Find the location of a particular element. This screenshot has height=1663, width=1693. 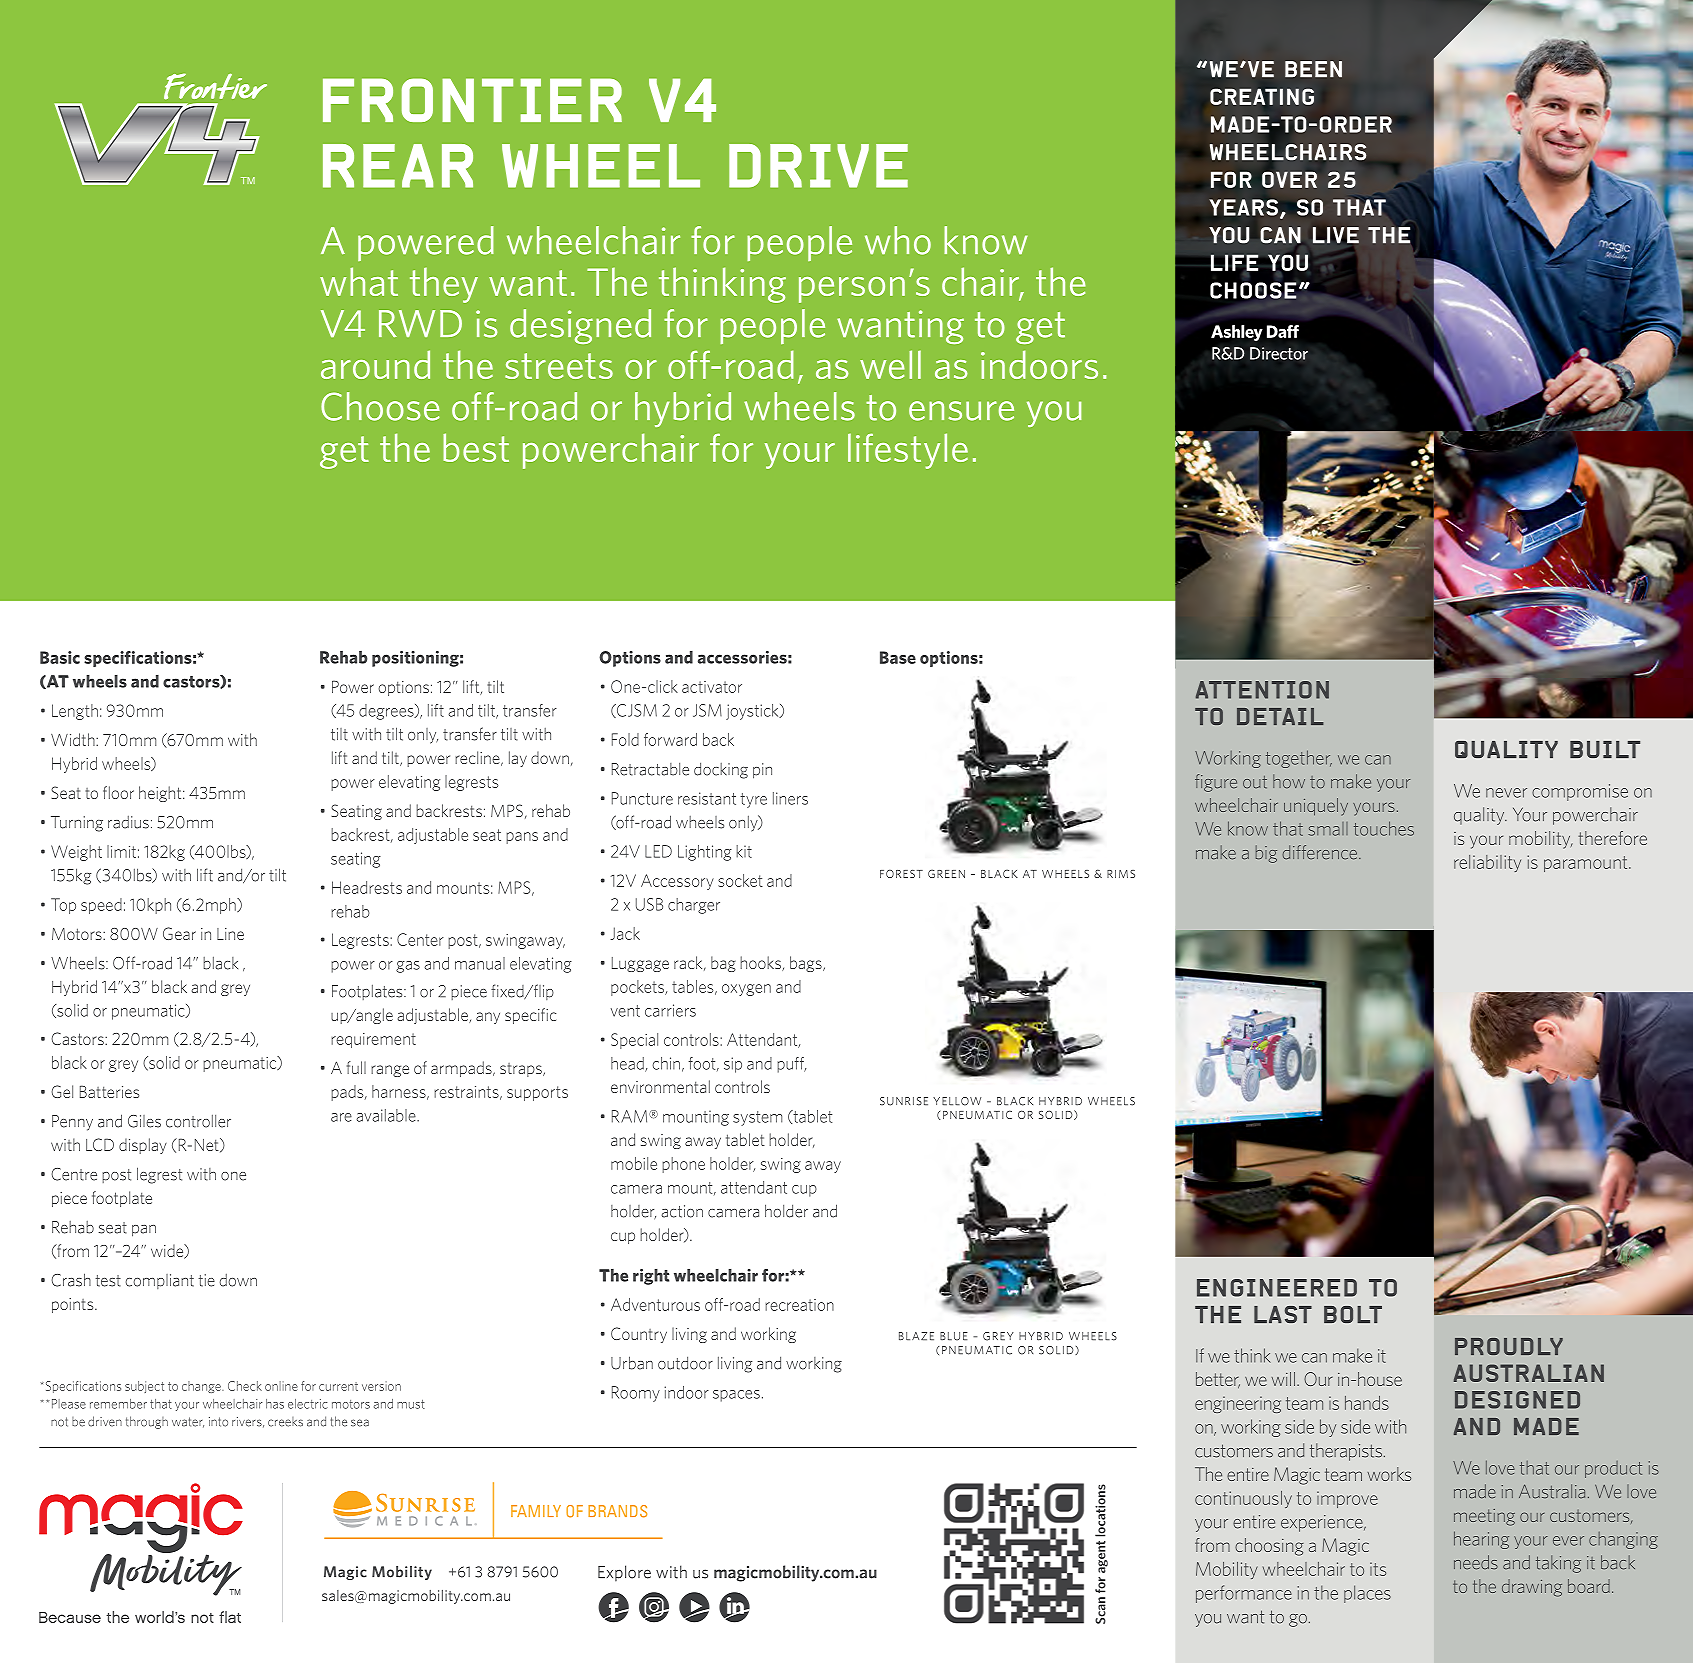

hearing is located at coordinates (1481, 1540).
